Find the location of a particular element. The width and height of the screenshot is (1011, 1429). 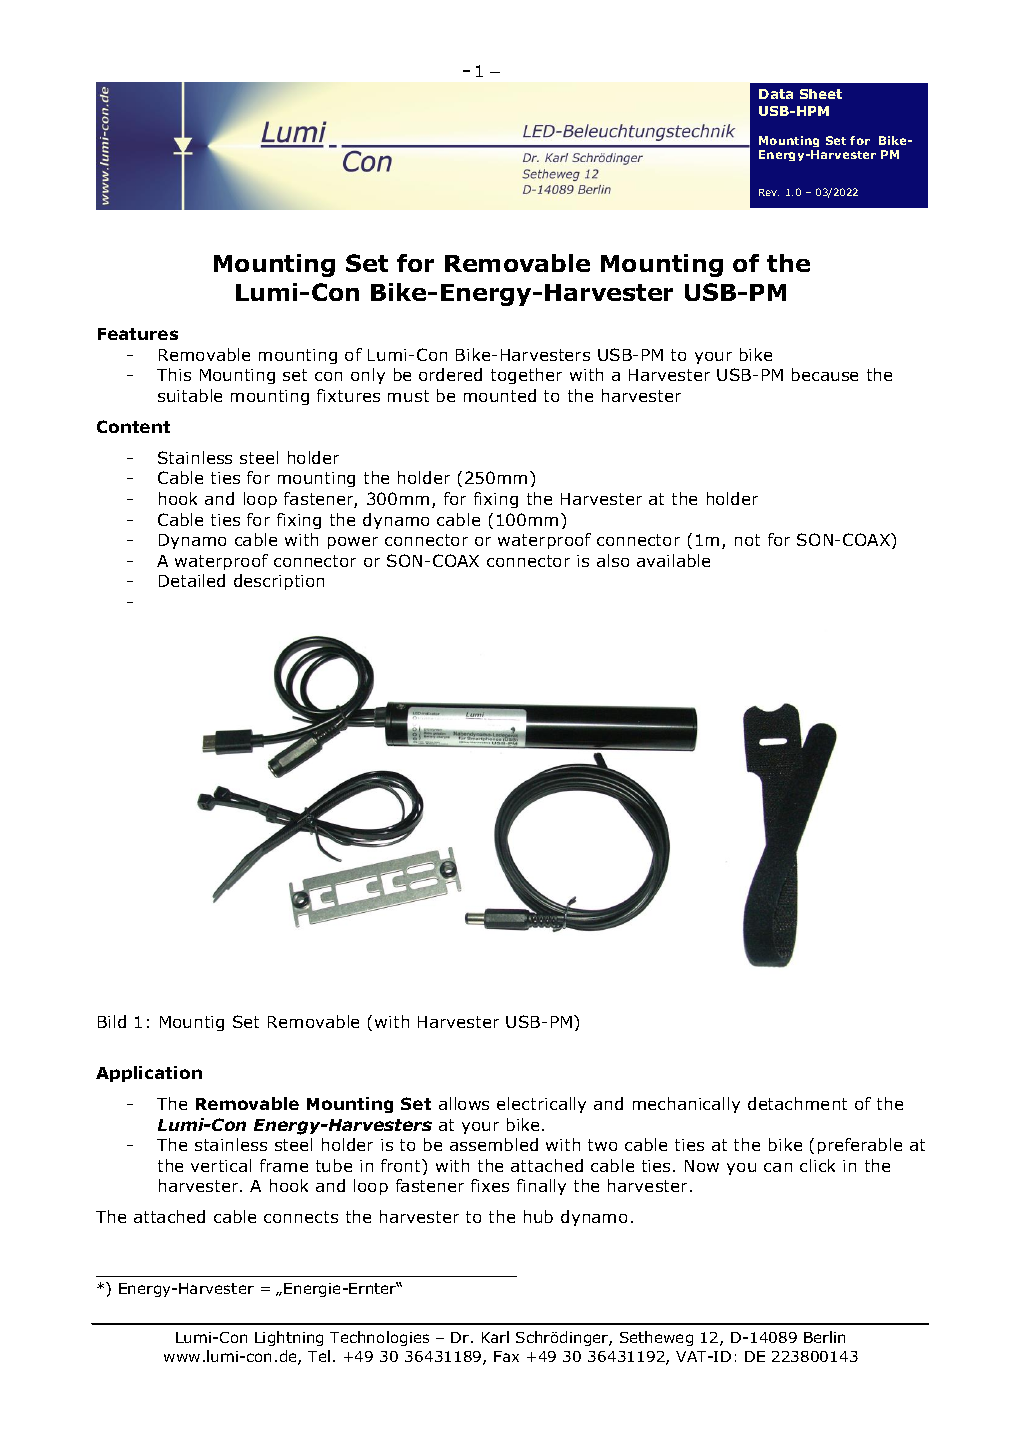

Lightning is located at coordinates (289, 1338).
